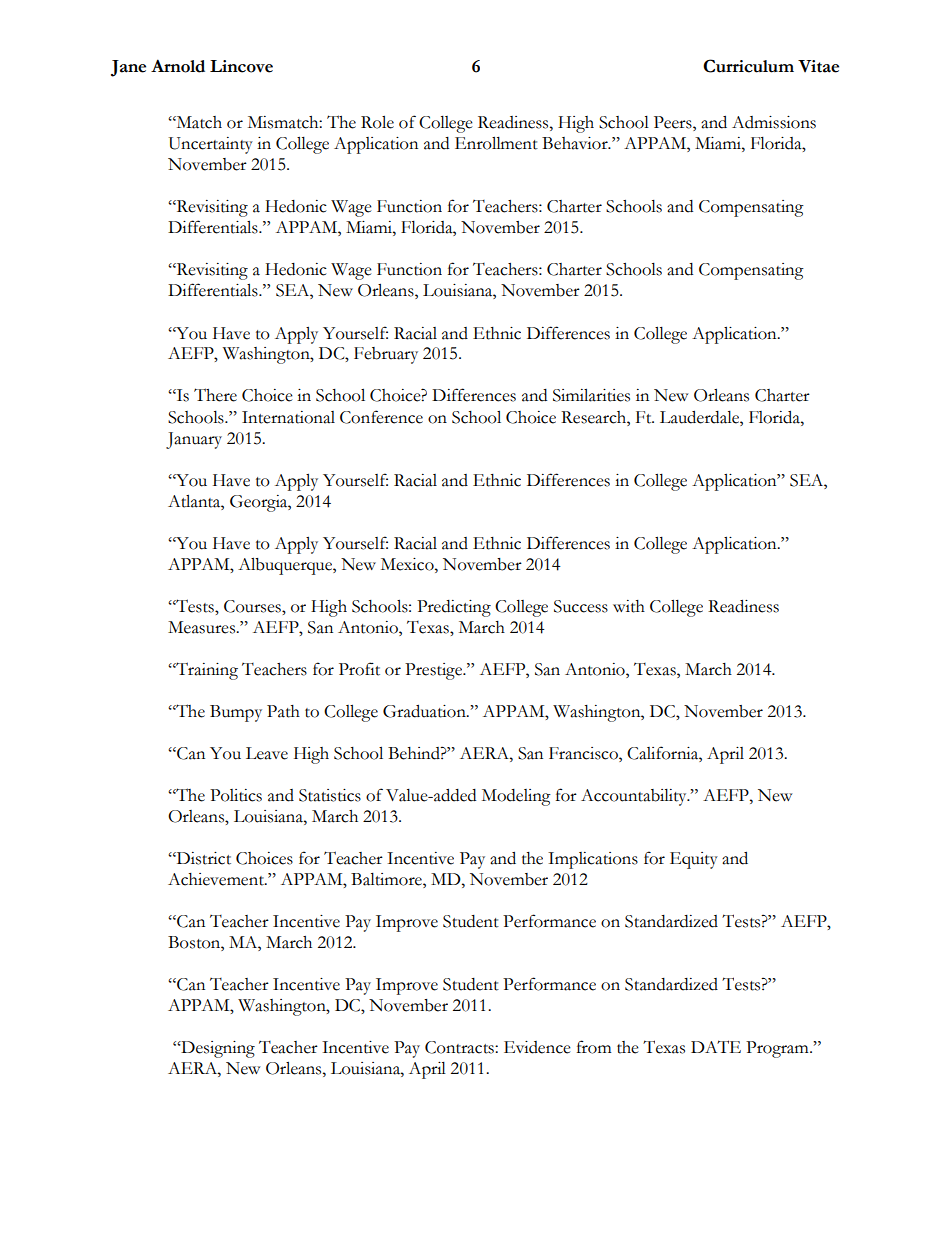  I want to click on There, so click(215, 395).
